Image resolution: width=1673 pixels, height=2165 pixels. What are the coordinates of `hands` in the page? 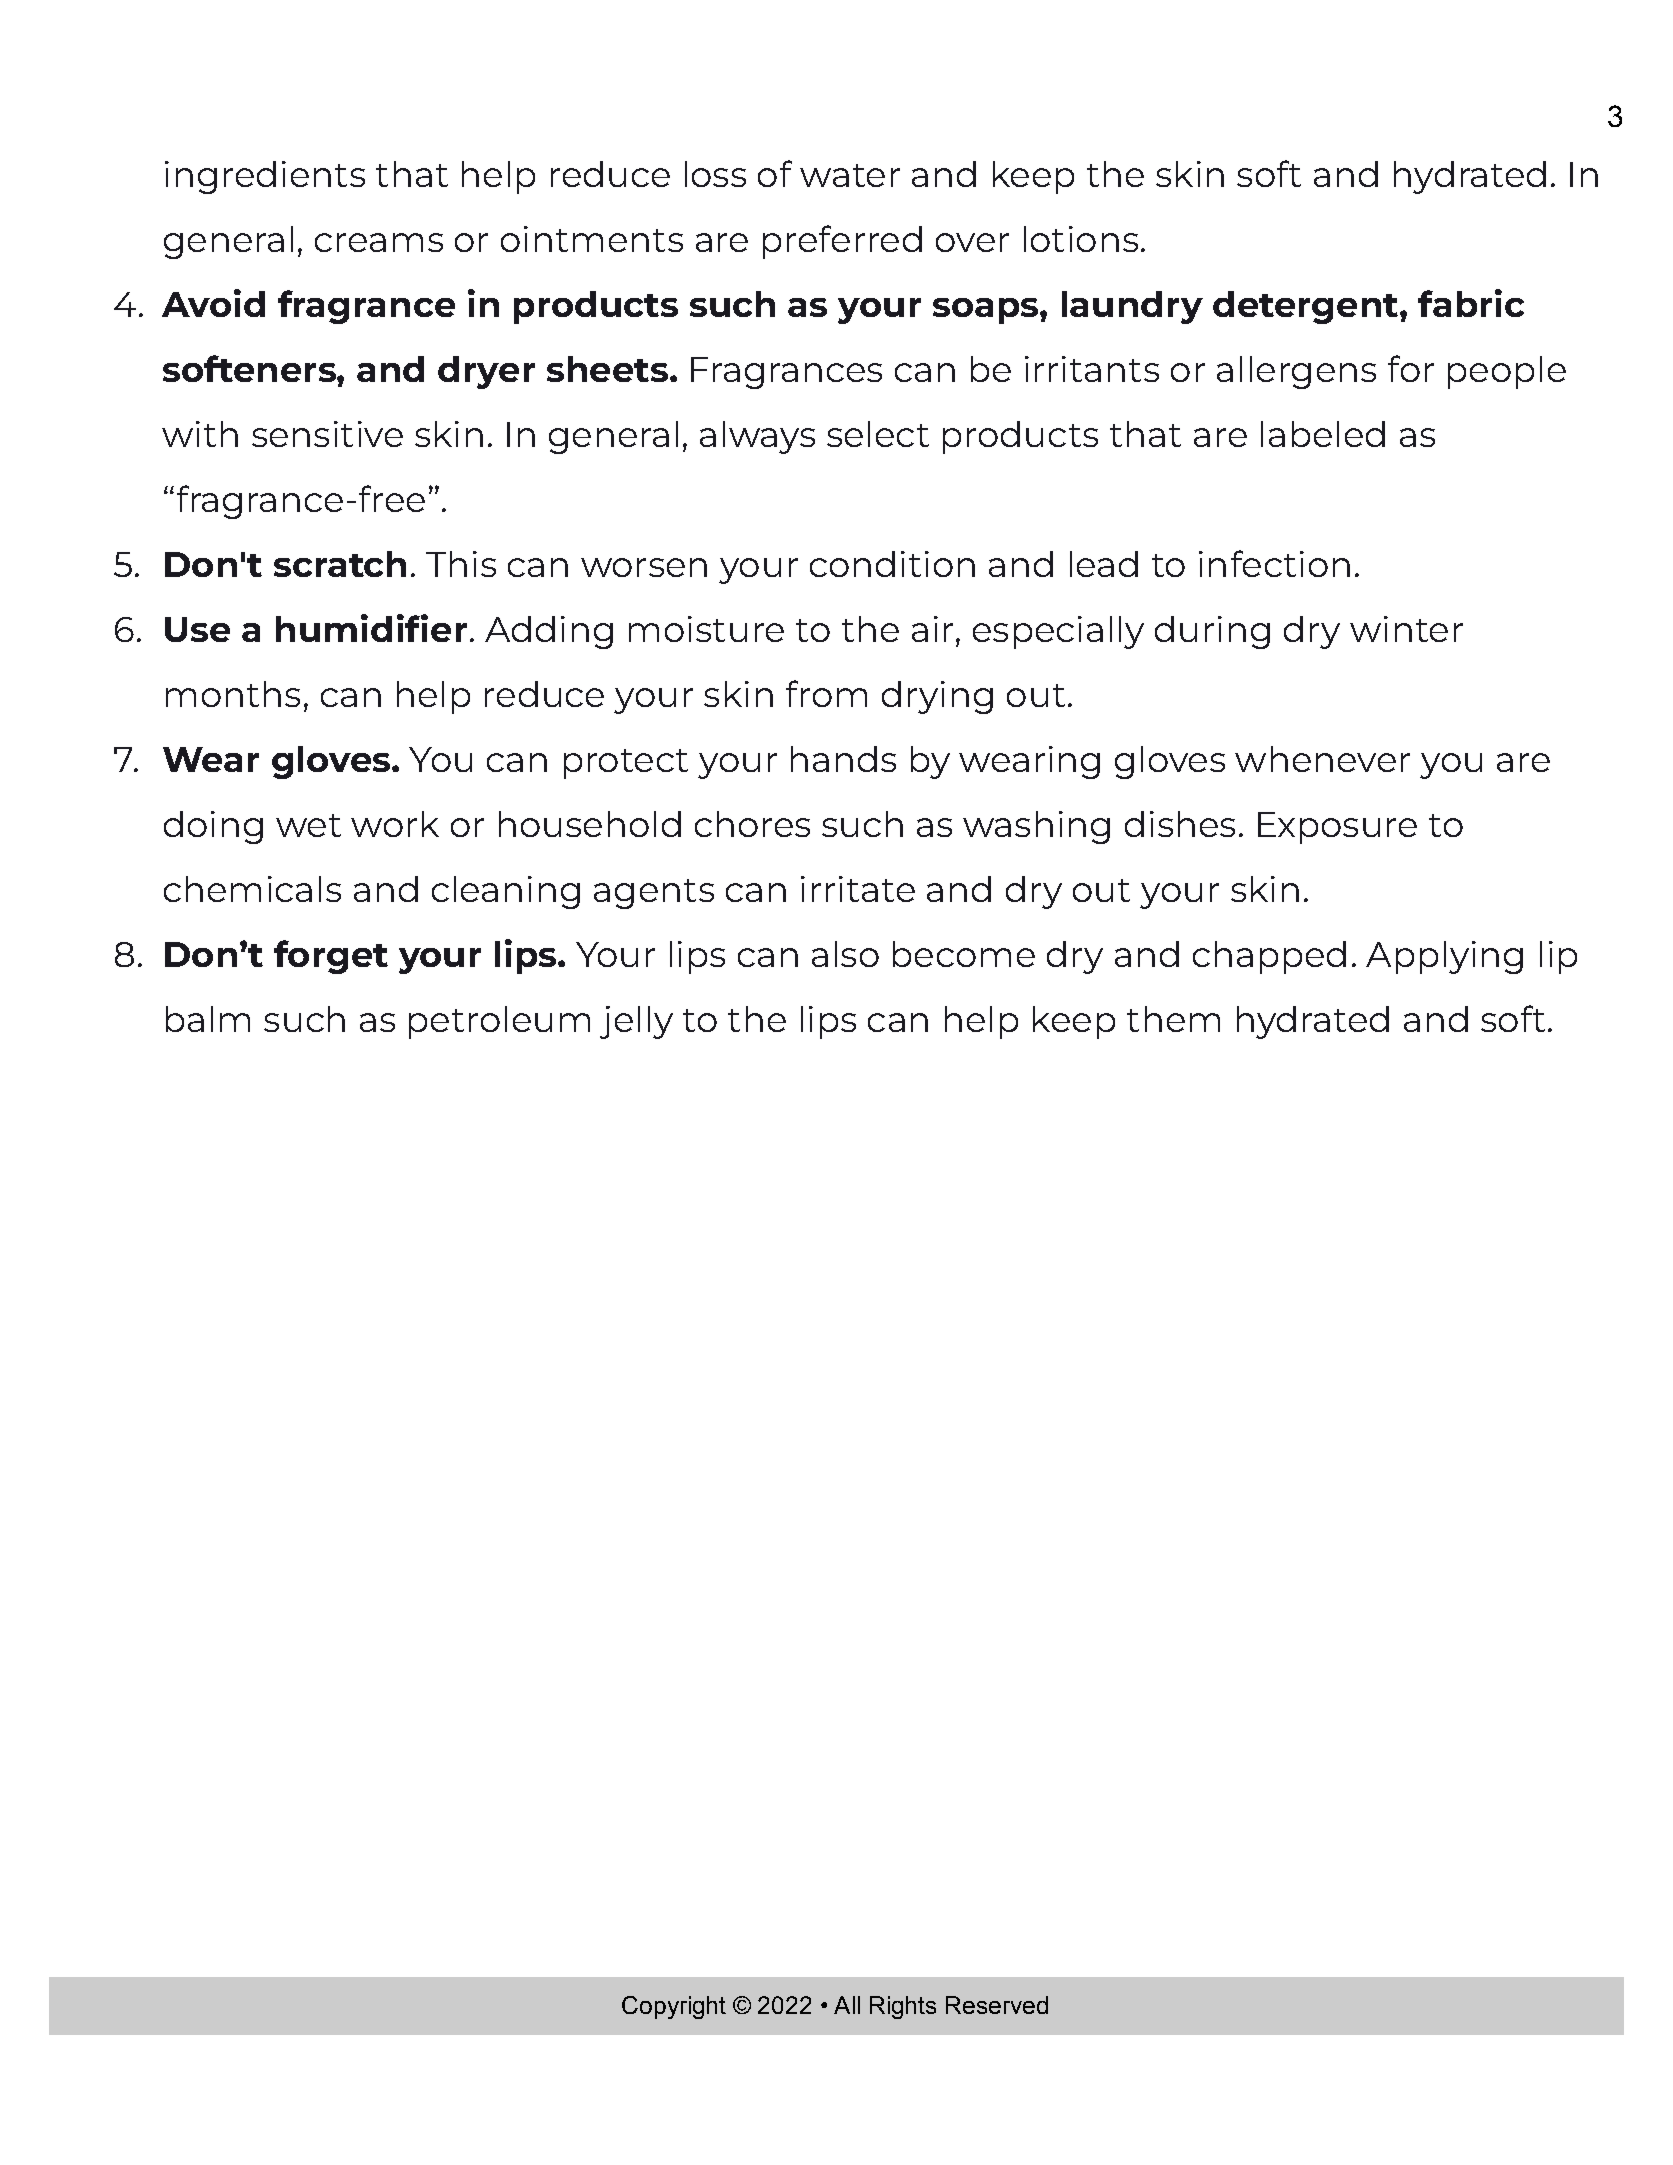 It's located at (843, 759).
